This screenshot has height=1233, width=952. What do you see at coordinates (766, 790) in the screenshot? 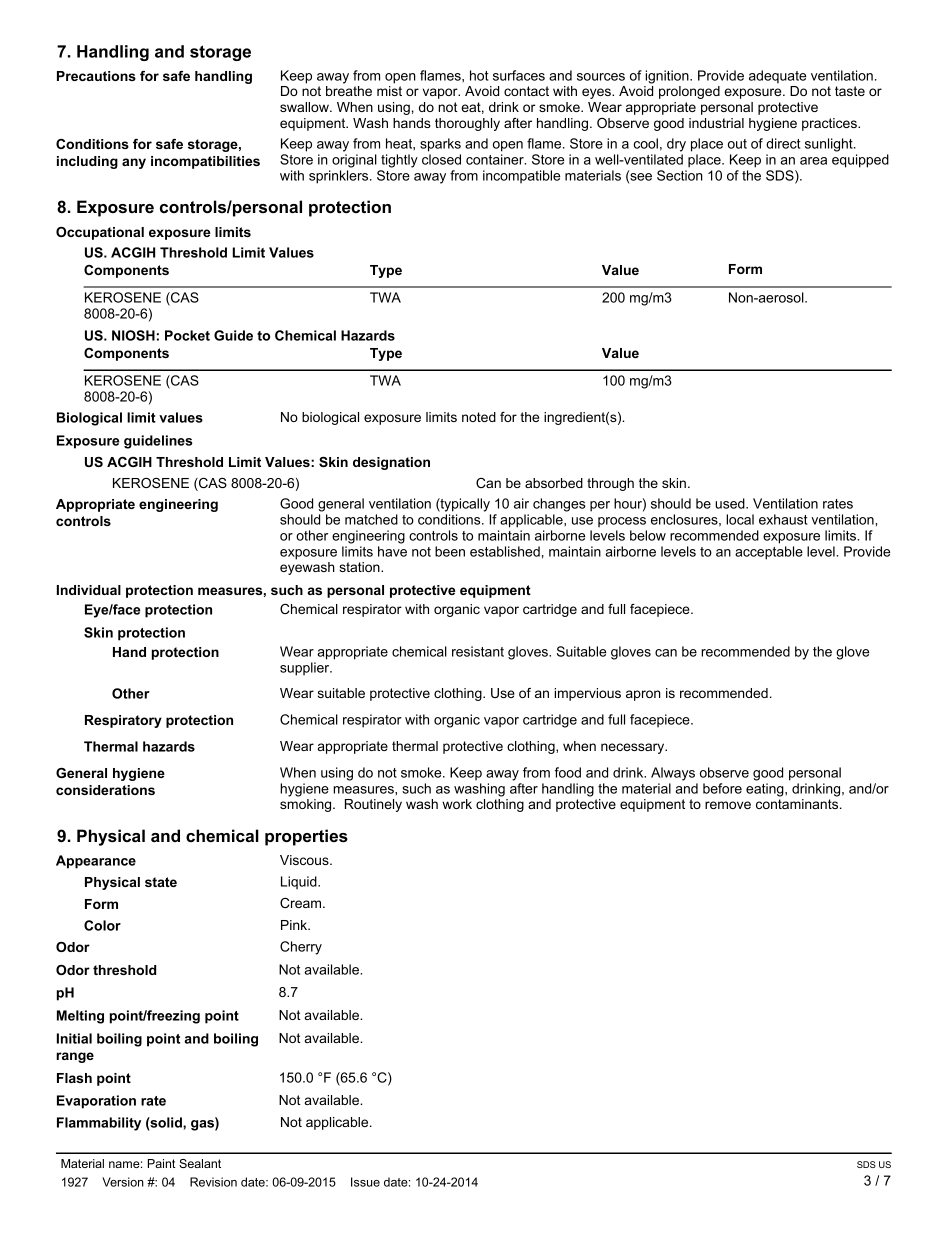
I see `eating` at bounding box center [766, 790].
